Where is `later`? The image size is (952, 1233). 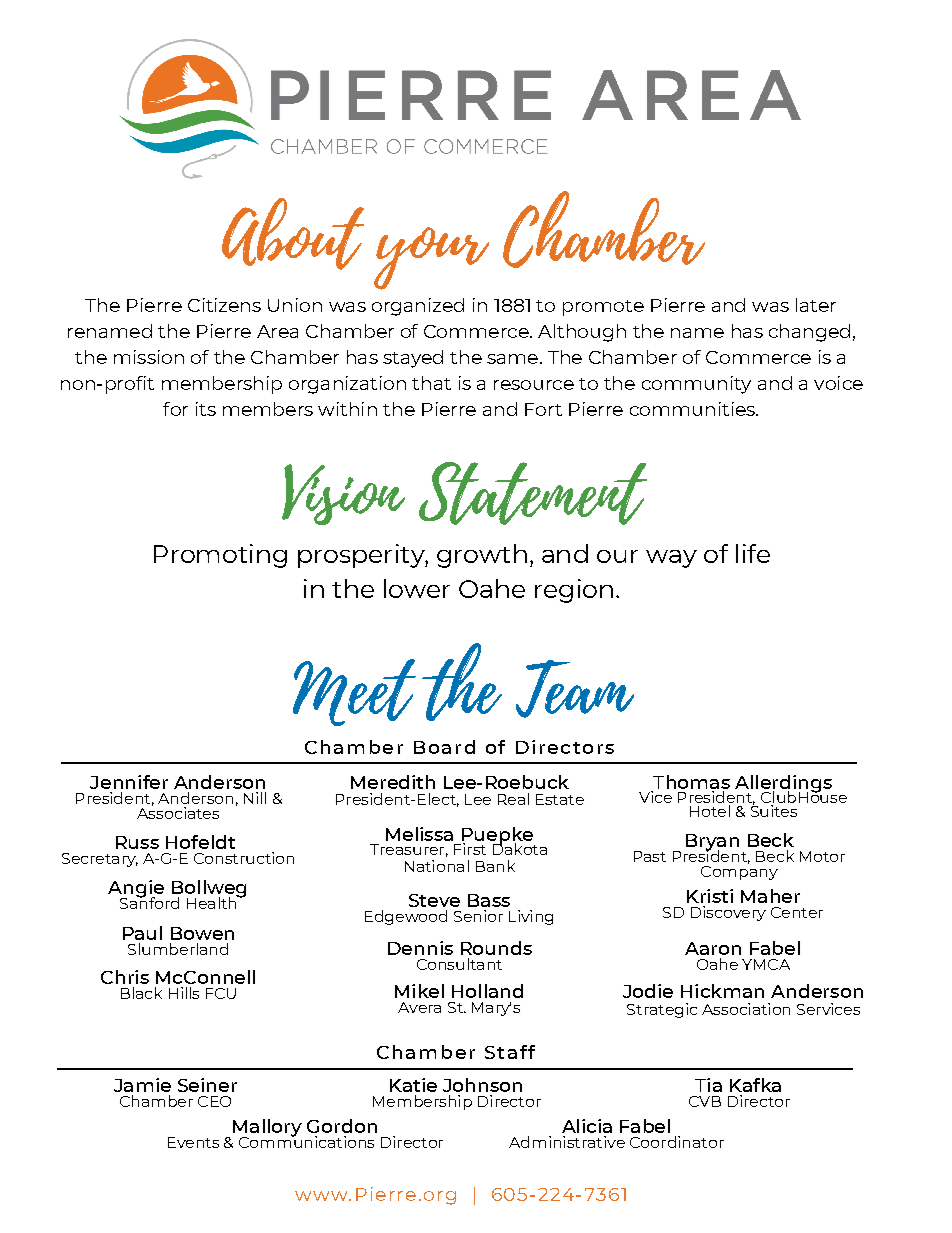
later is located at coordinates (816, 305).
